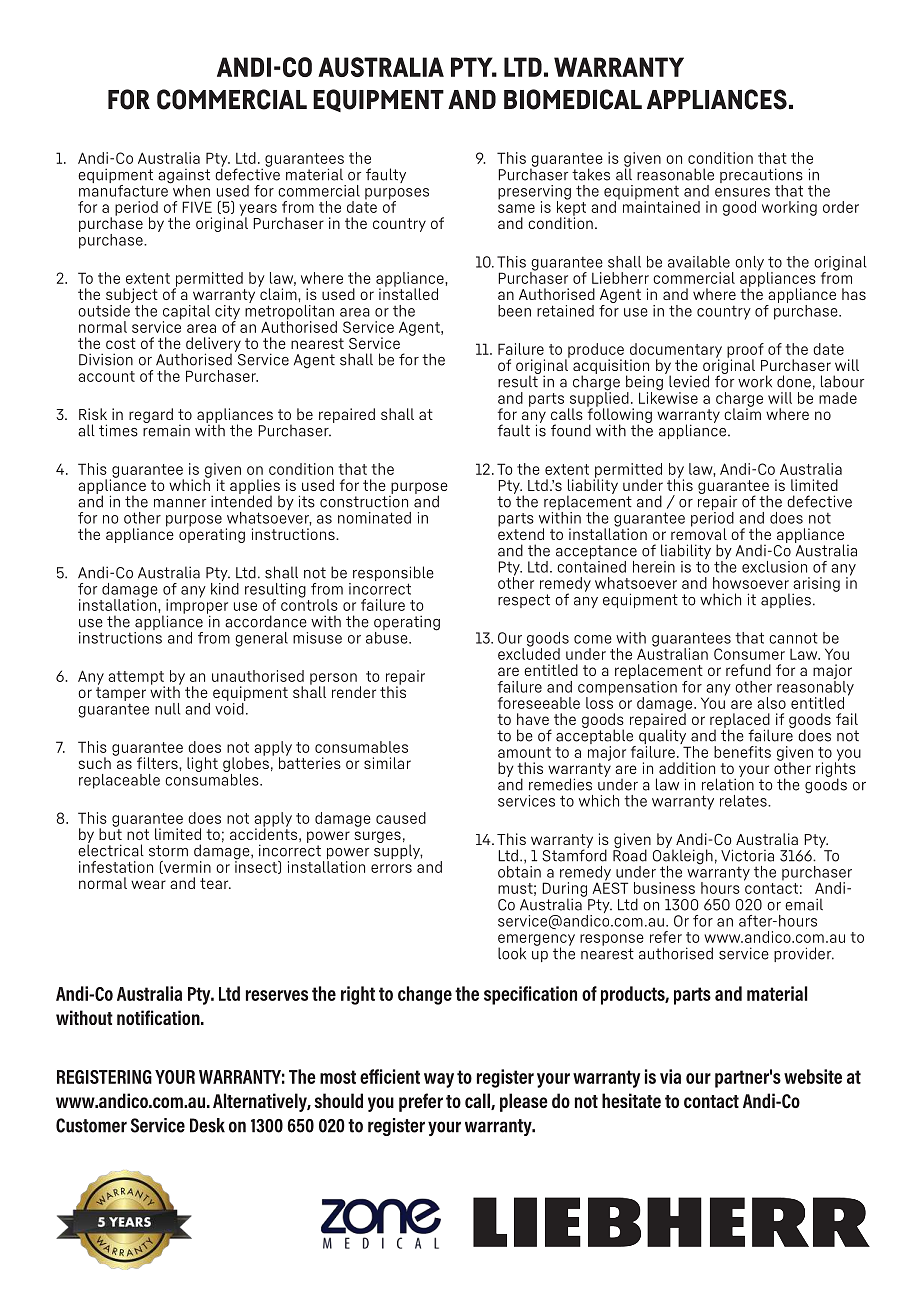 The height and width of the document is (1308, 924). Describe the element at coordinates (184, 177) in the document. I see `against` at that location.
